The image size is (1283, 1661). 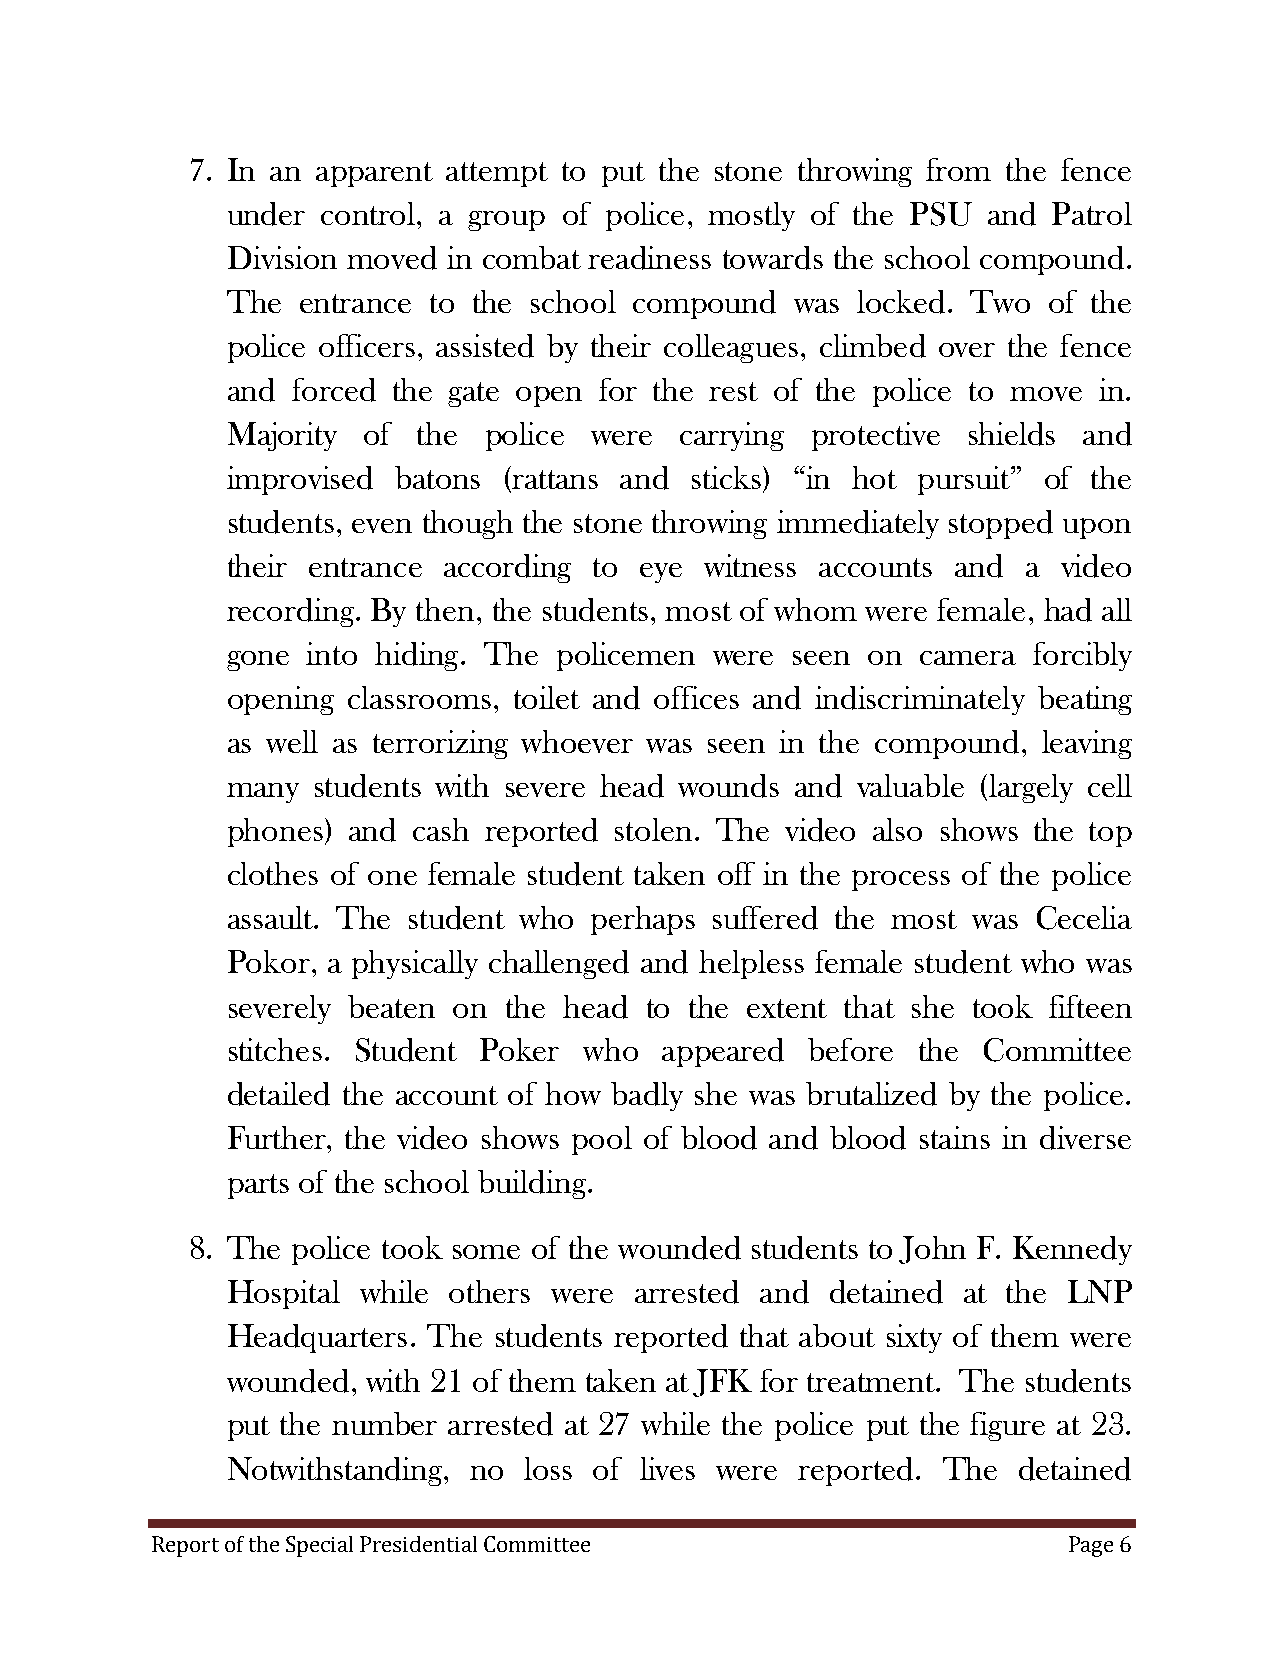 I want to click on stopped, so click(x=1001, y=524).
